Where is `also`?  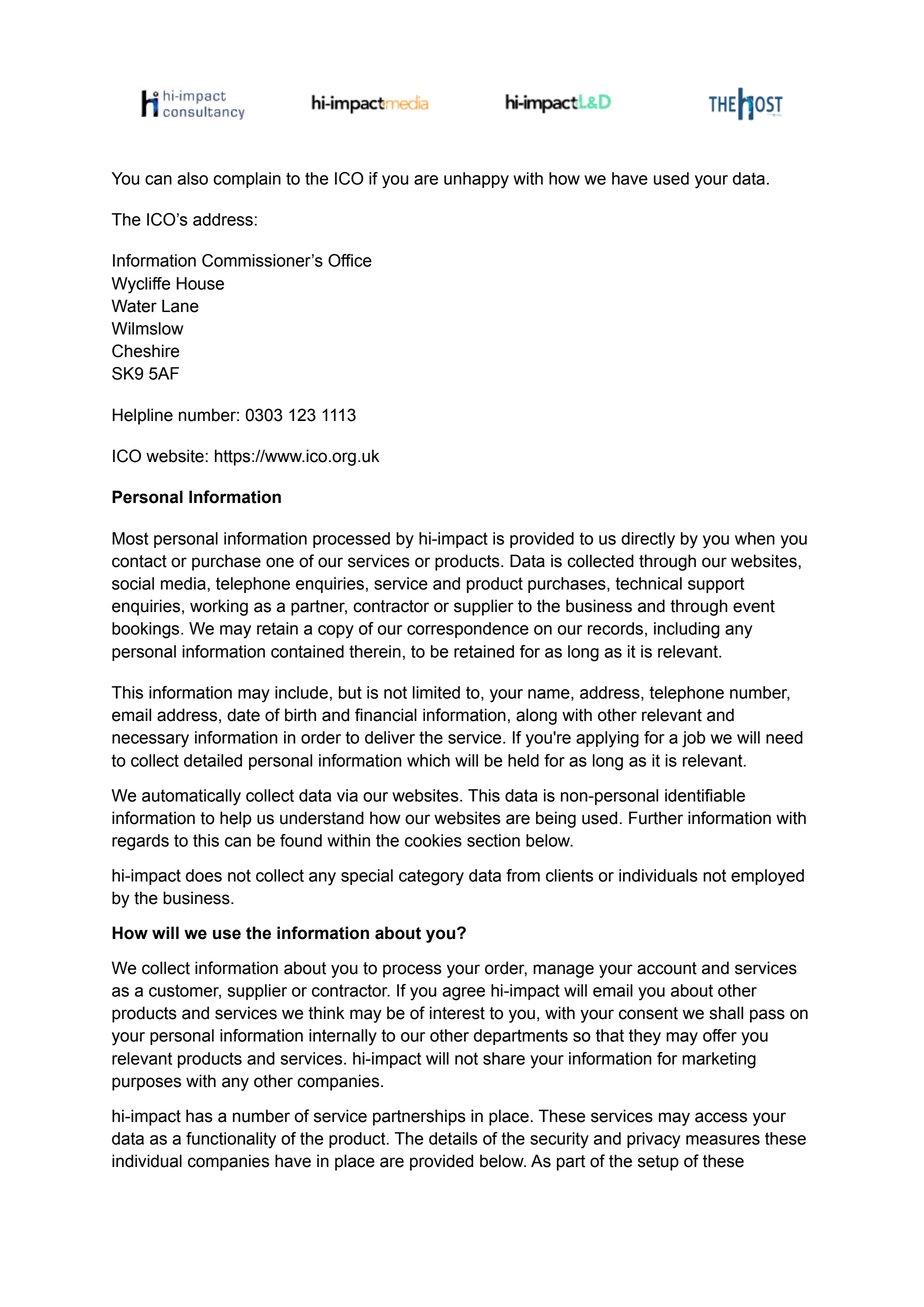 also is located at coordinates (192, 178).
